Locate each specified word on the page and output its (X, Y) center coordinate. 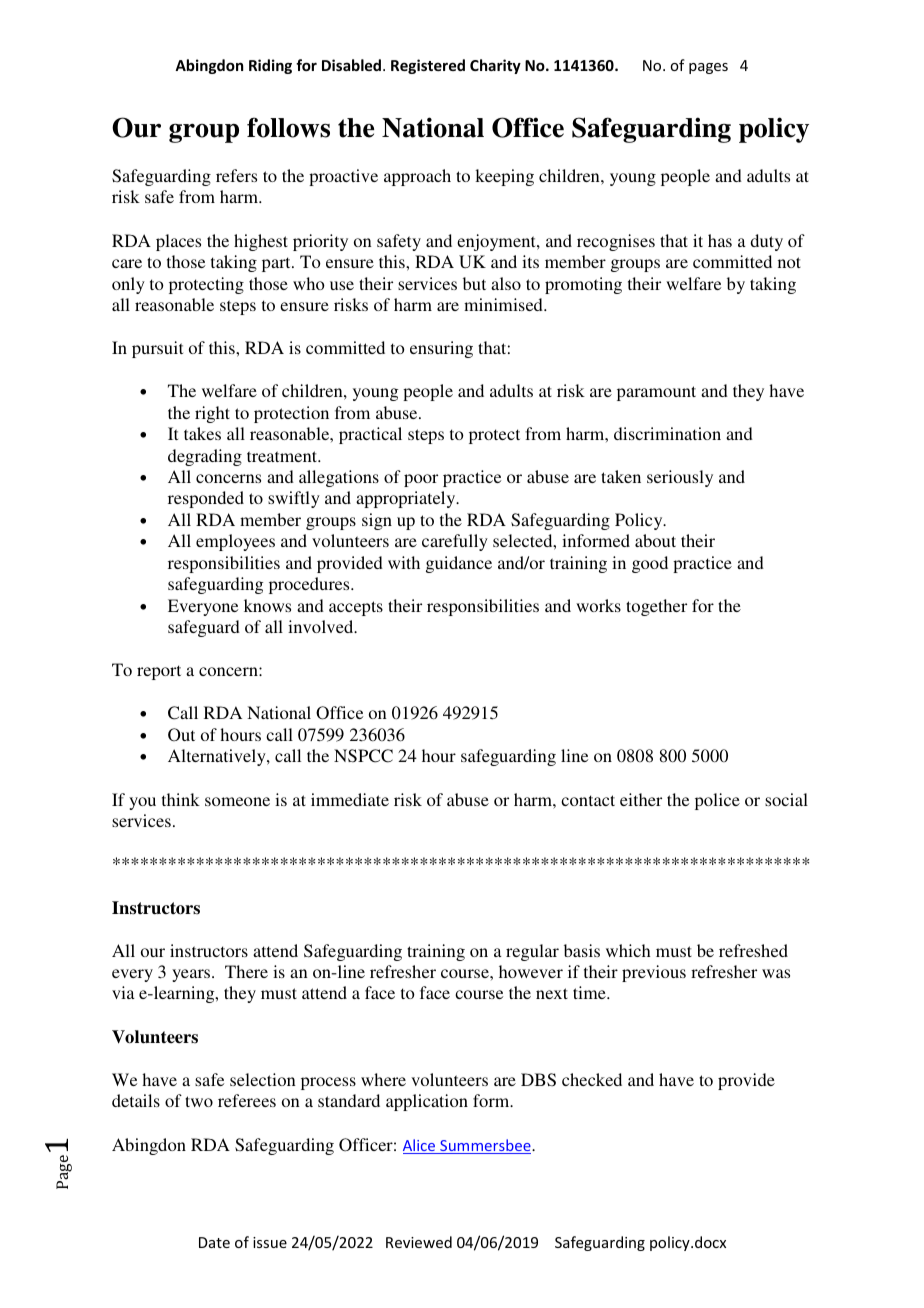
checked (592, 1079)
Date (214, 1242)
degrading (205, 457)
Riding (270, 66)
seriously (680, 478)
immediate (350, 799)
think (181, 799)
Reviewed (419, 1242)
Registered (428, 66)
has (720, 240)
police (717, 801)
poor (421, 480)
